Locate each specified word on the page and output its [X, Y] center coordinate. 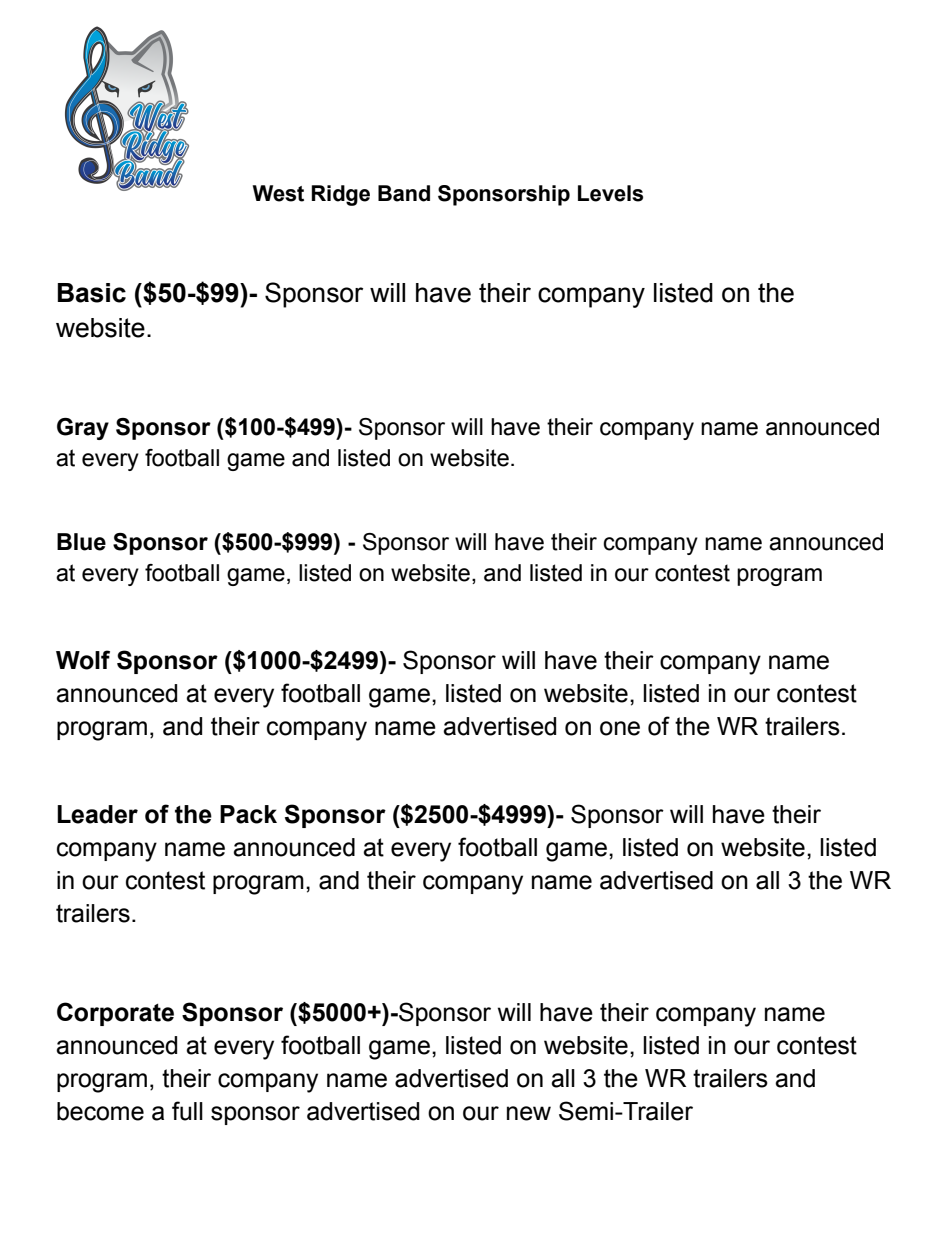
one [620, 728]
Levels [610, 193]
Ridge [340, 195]
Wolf [83, 660]
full [187, 1111]
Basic [92, 293]
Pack [248, 814]
